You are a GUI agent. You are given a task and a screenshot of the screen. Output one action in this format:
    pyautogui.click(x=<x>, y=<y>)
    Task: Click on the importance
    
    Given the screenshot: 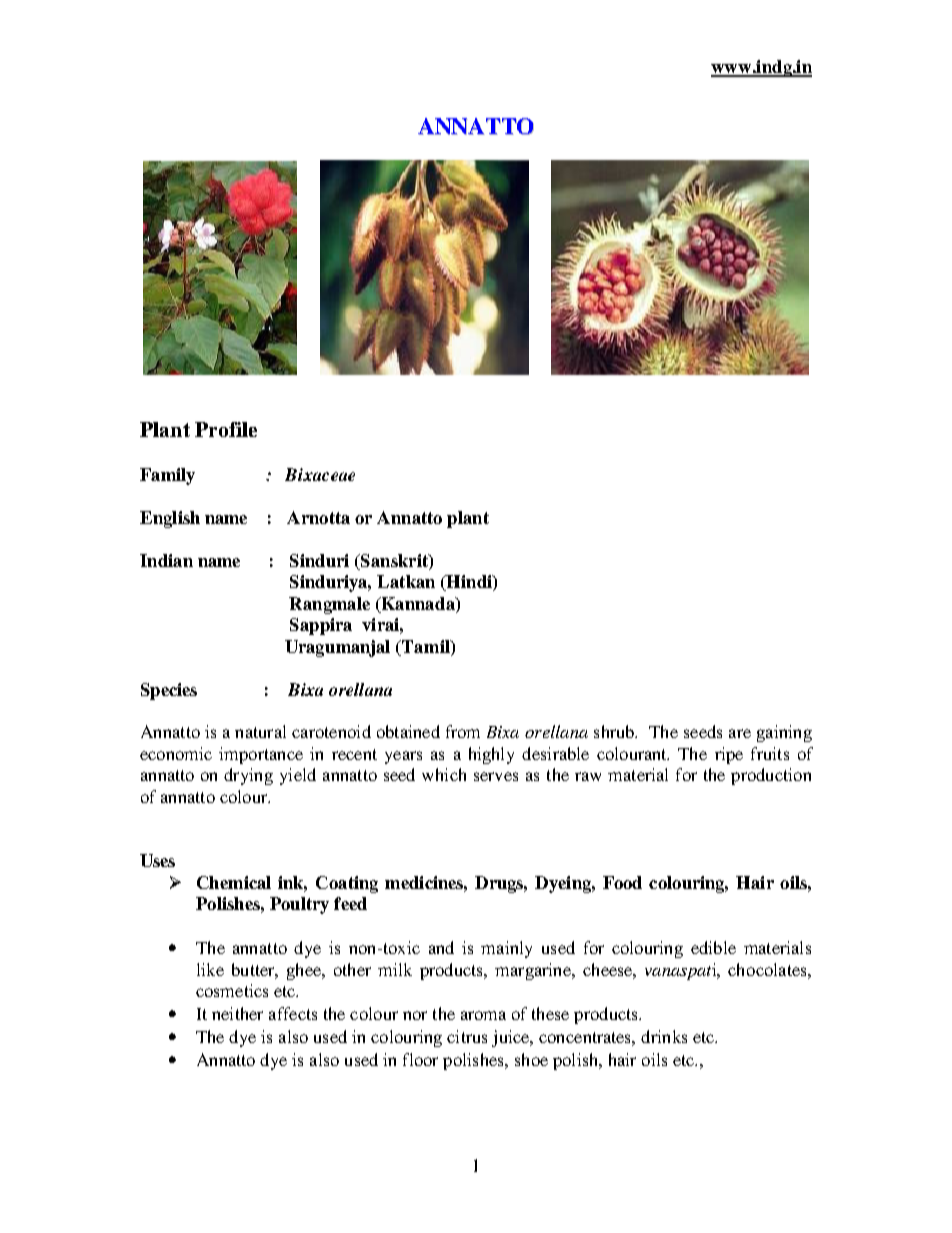 What is the action you would take?
    pyautogui.click(x=261, y=755)
